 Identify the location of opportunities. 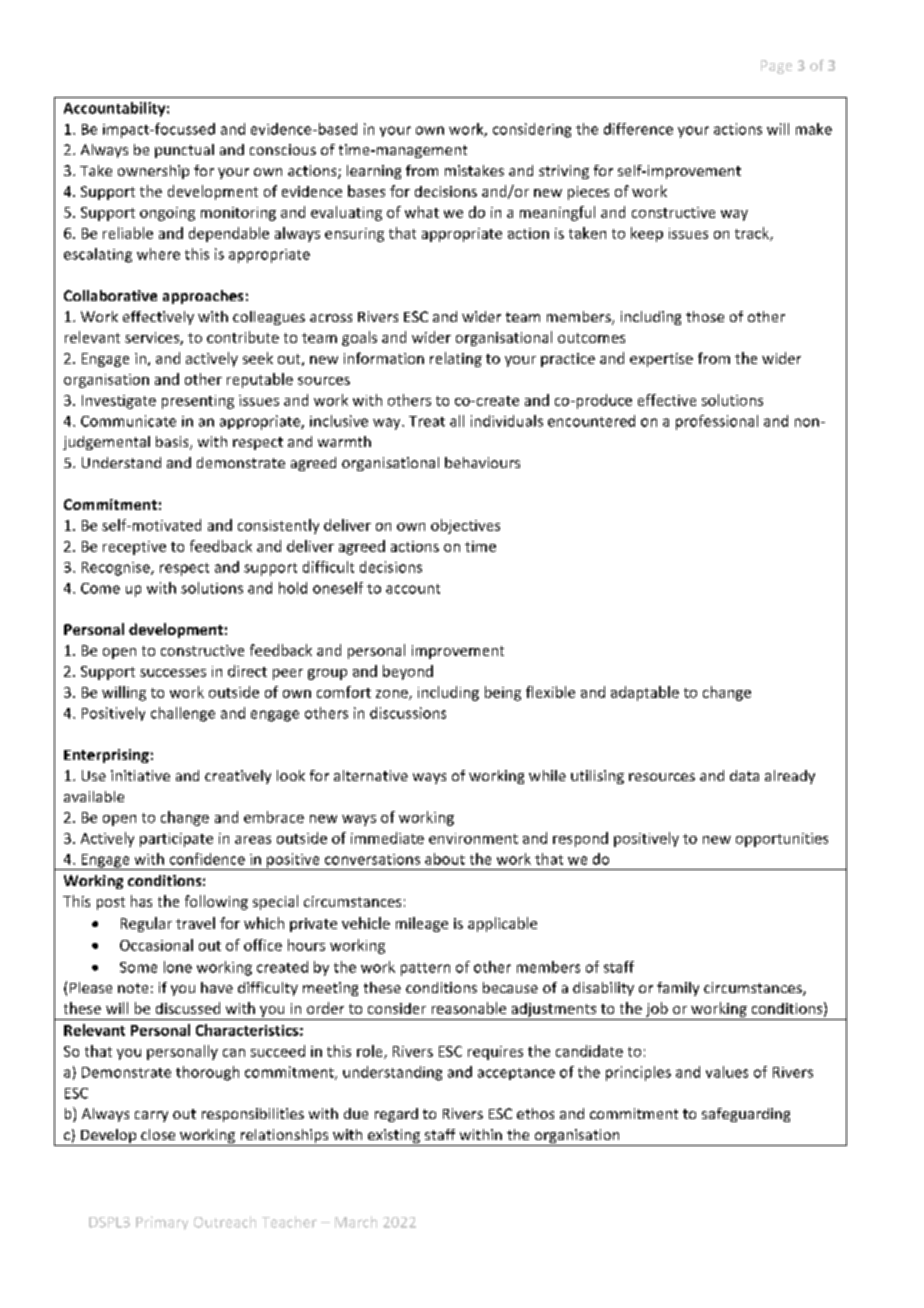
(782, 840).
